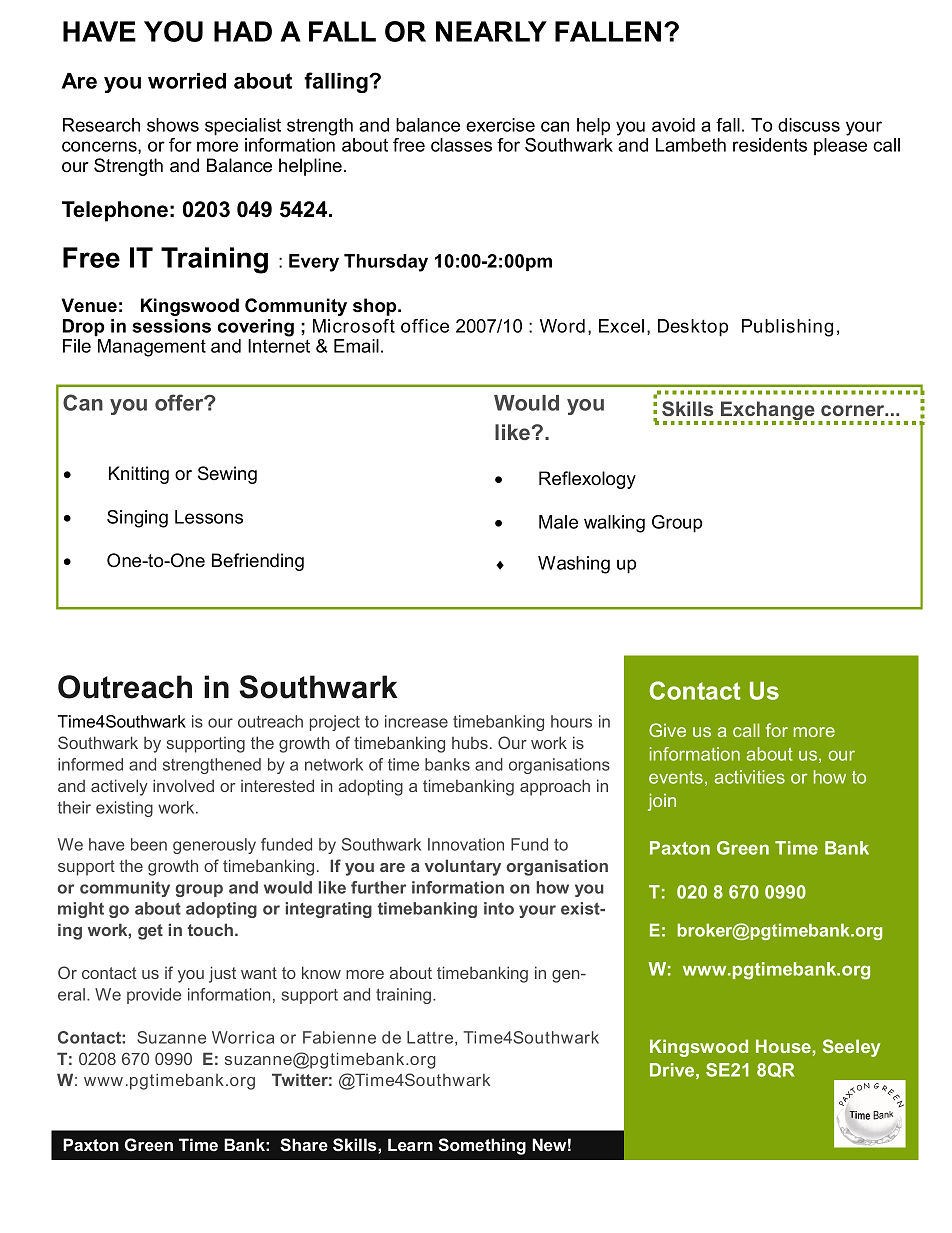 This screenshot has height=1233, width=952. I want to click on office, so click(425, 326).
